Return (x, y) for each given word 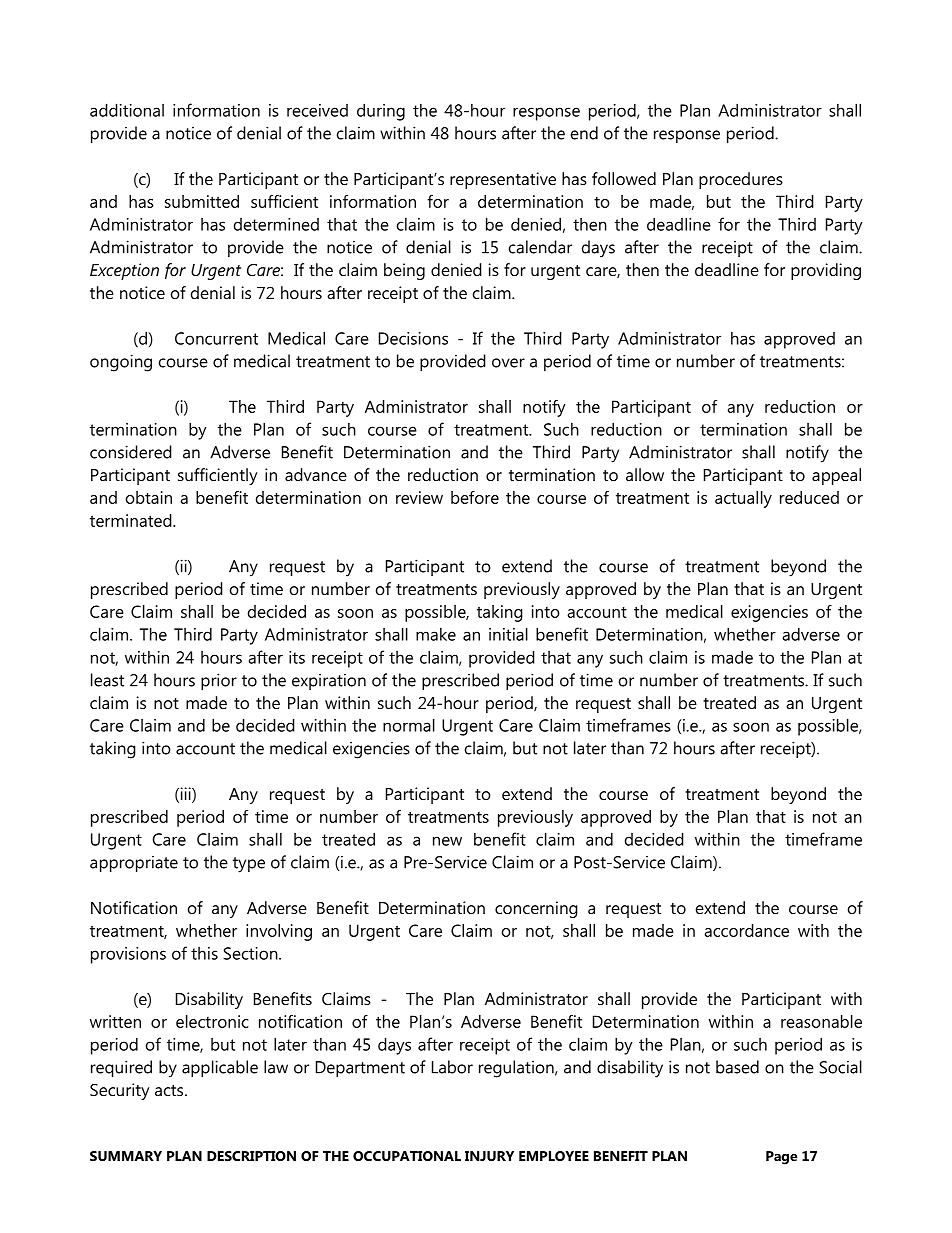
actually (743, 499)
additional (127, 110)
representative (503, 180)
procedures (741, 180)
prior (219, 682)
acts (170, 1090)
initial (508, 634)
